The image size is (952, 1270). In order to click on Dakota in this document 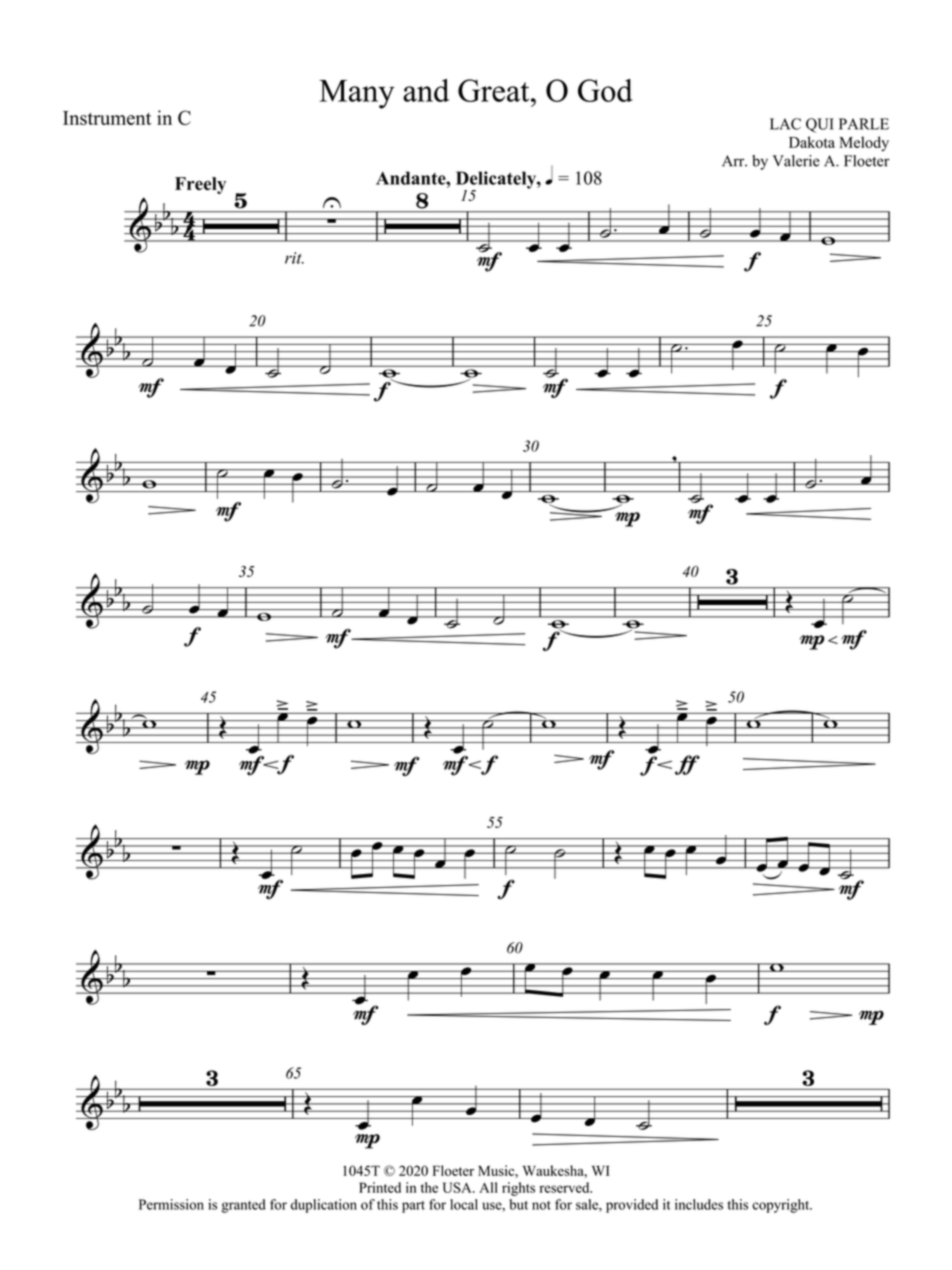, I will do `click(812, 142)`.
